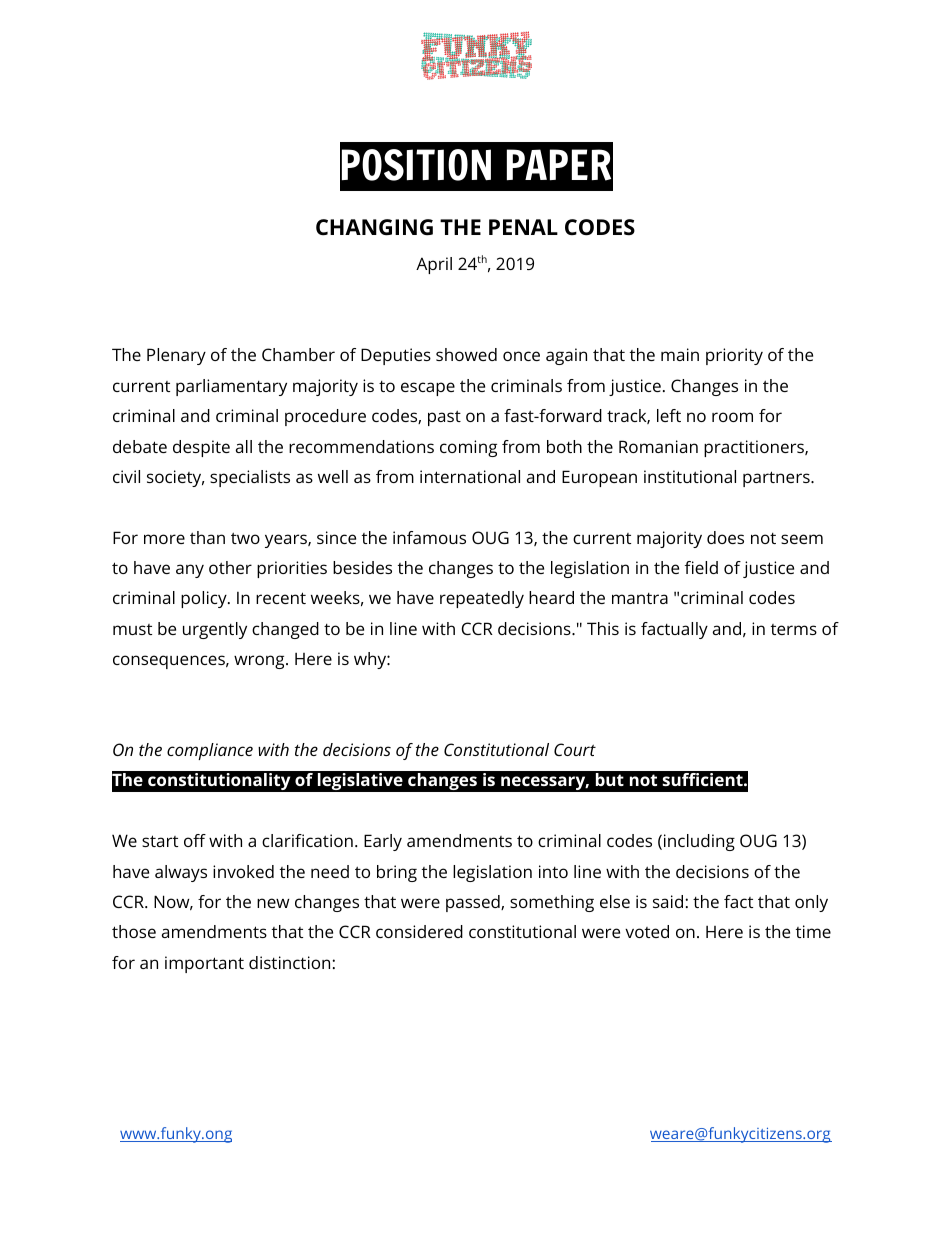 The height and width of the screenshot is (1233, 952). Describe the element at coordinates (201, 448) in the screenshot. I see `despite` at that location.
